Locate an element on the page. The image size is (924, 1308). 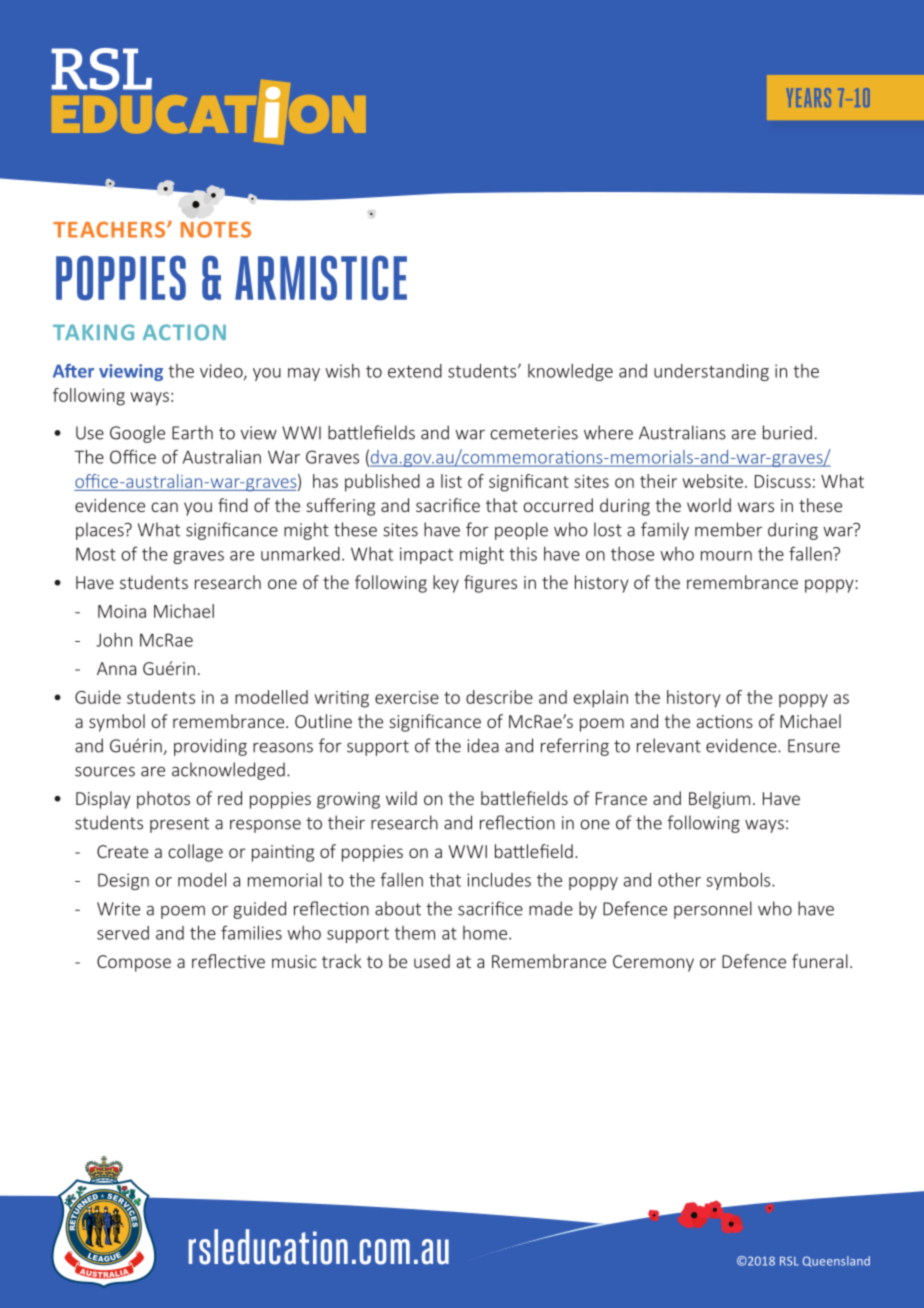
providing is located at coordinates (210, 747).
